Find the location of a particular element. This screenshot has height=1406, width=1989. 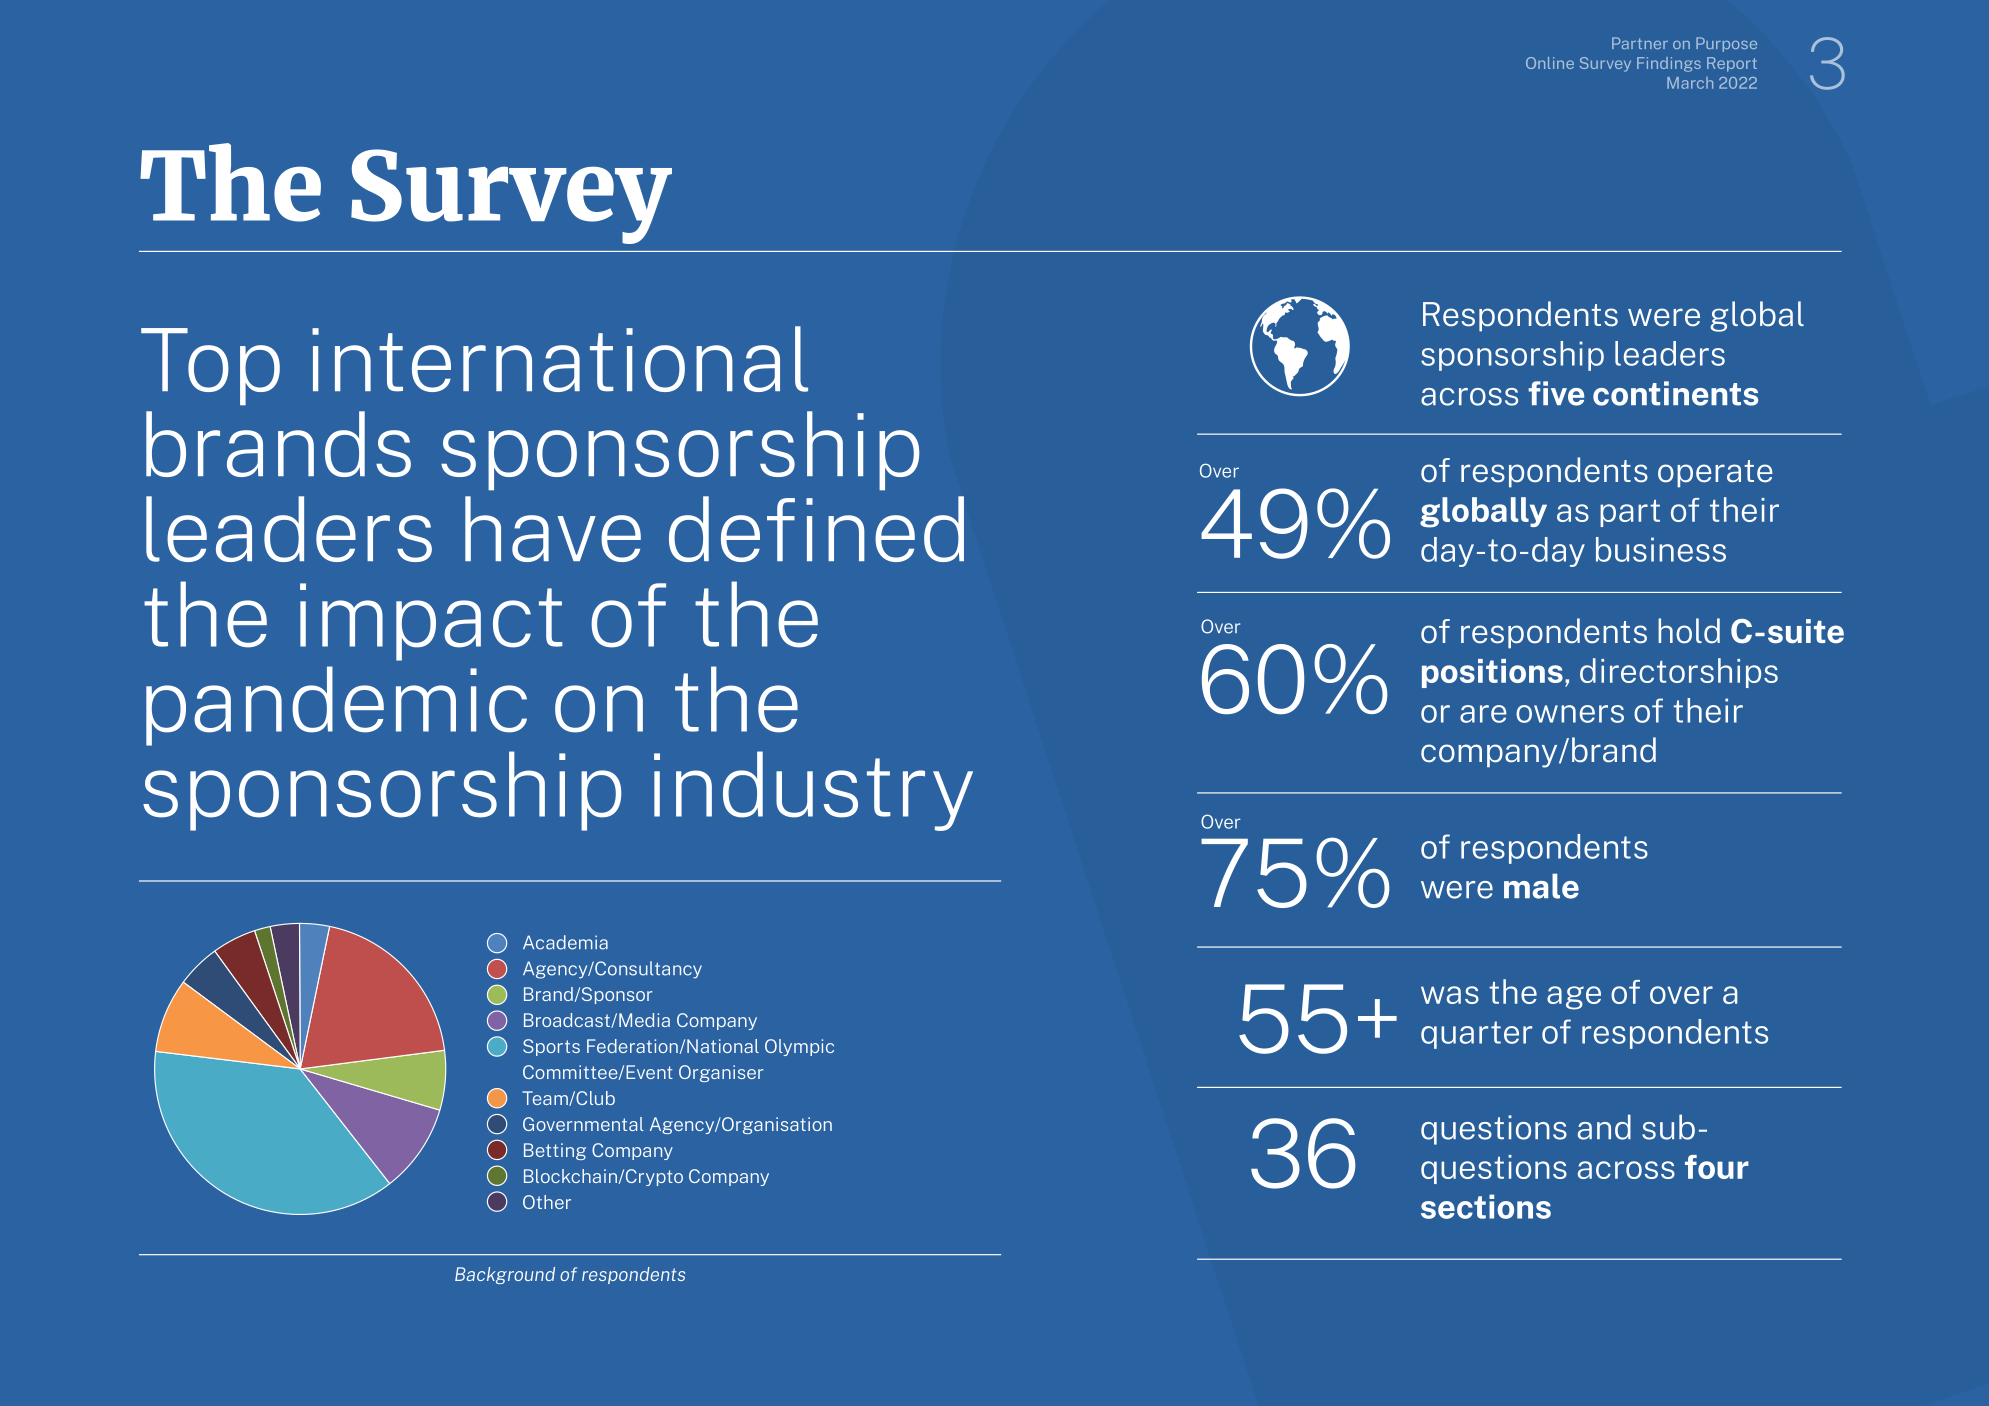

Findings is located at coordinates (1669, 64).
